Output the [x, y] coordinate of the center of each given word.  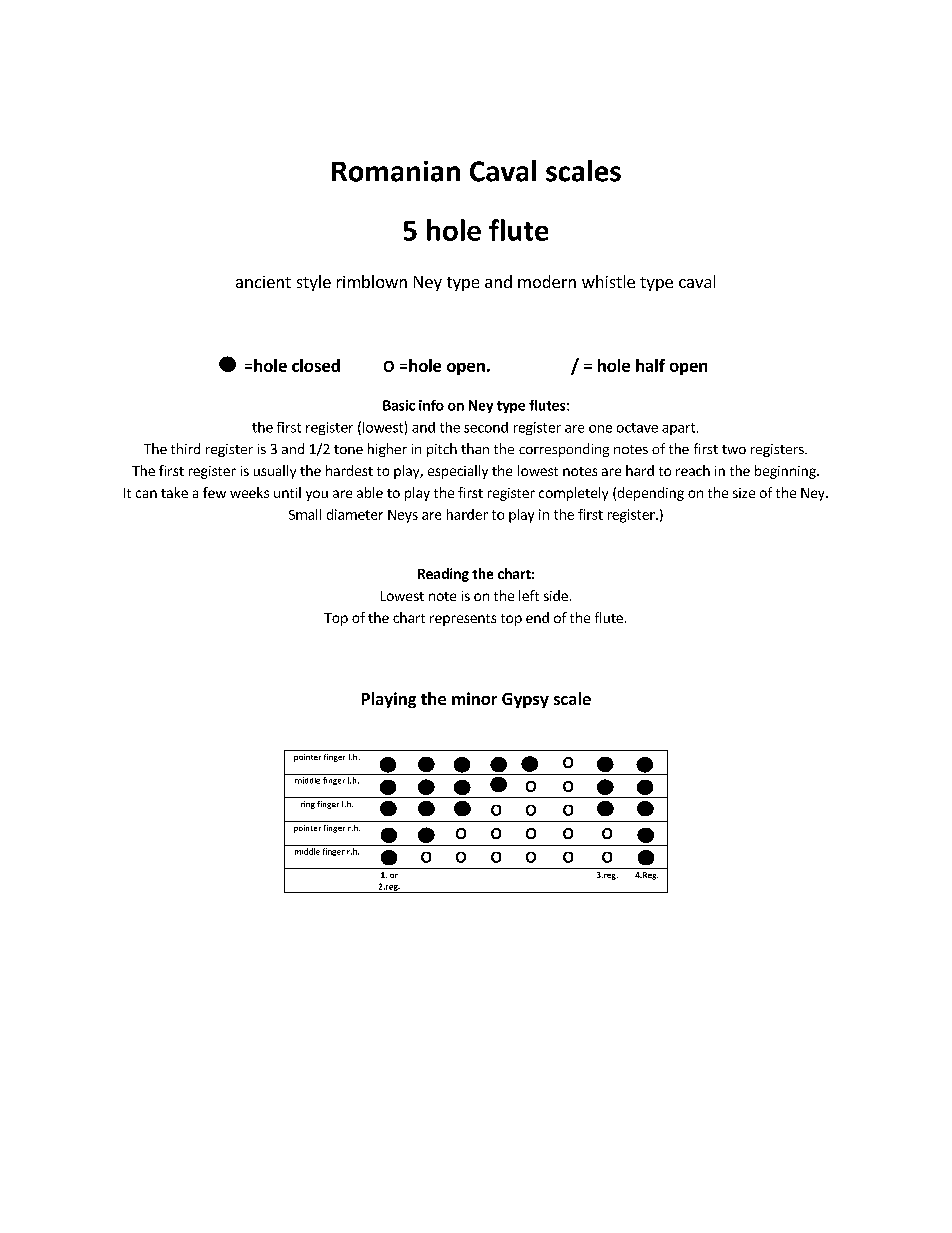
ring [308, 805]
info [431, 405]
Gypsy [525, 700]
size [744, 493]
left [529, 595]
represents [463, 620]
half [650, 365]
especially [458, 472]
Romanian [396, 171]
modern [547, 281]
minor [474, 698]
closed [316, 365]
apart [680, 429]
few [214, 492]
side [556, 595]
